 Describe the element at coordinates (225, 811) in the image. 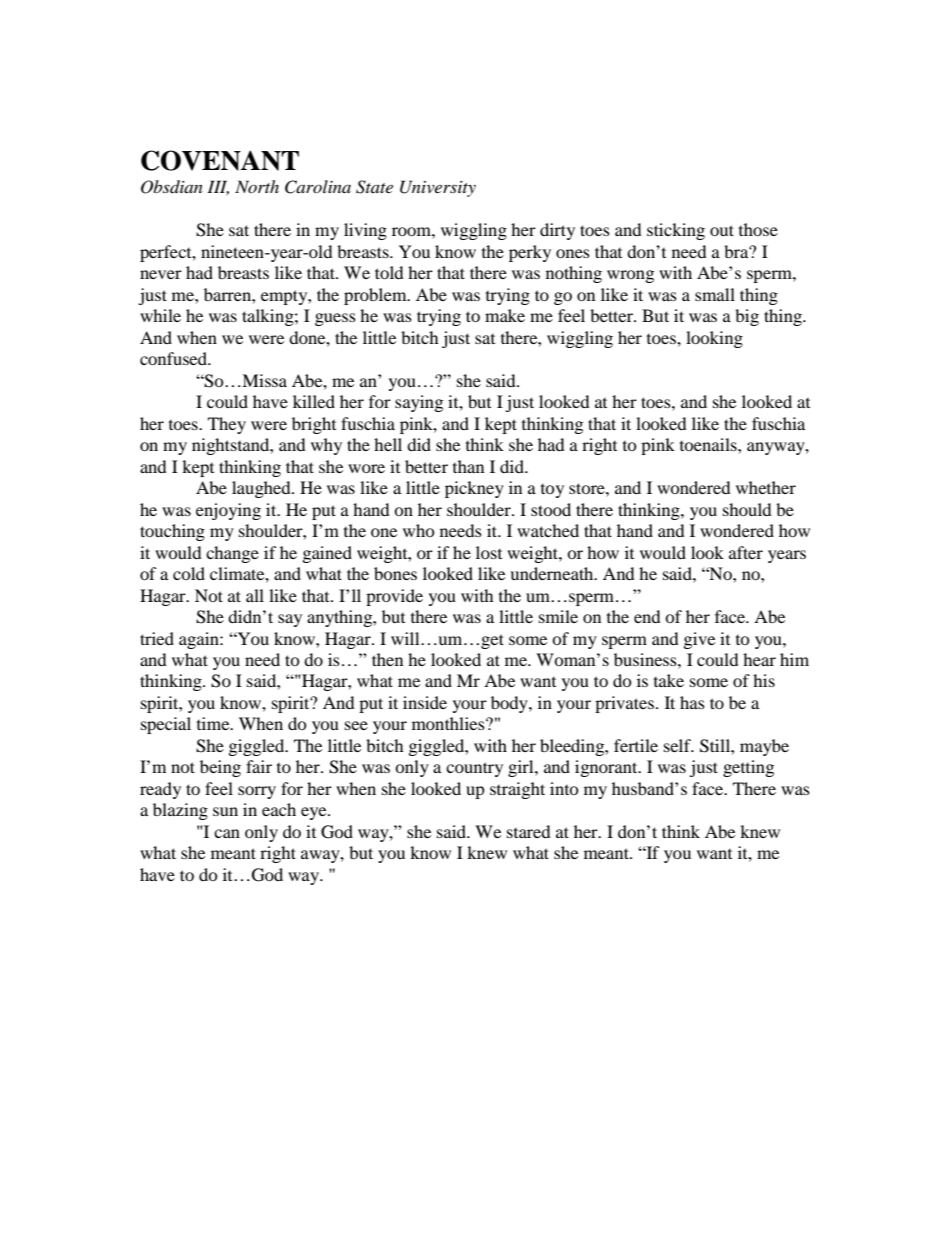

I see `sun` at that location.
